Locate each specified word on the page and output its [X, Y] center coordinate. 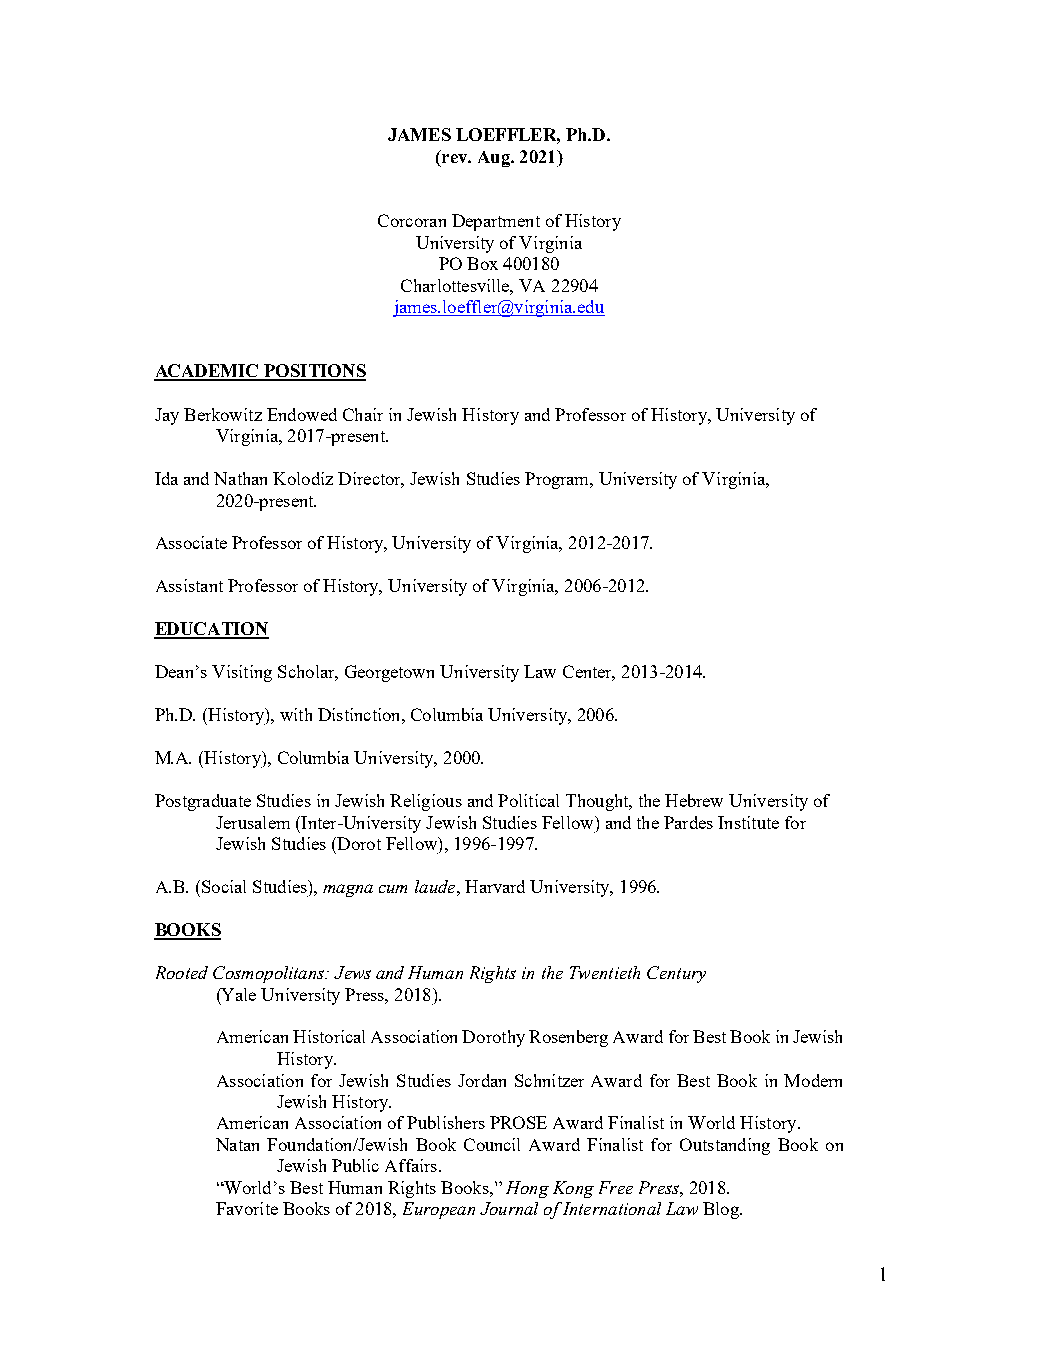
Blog [722, 1210]
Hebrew [694, 800]
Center [589, 673]
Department [496, 222]
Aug [495, 159]
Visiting [242, 673]
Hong [527, 1189]
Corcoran [412, 220]
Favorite [247, 1208]
